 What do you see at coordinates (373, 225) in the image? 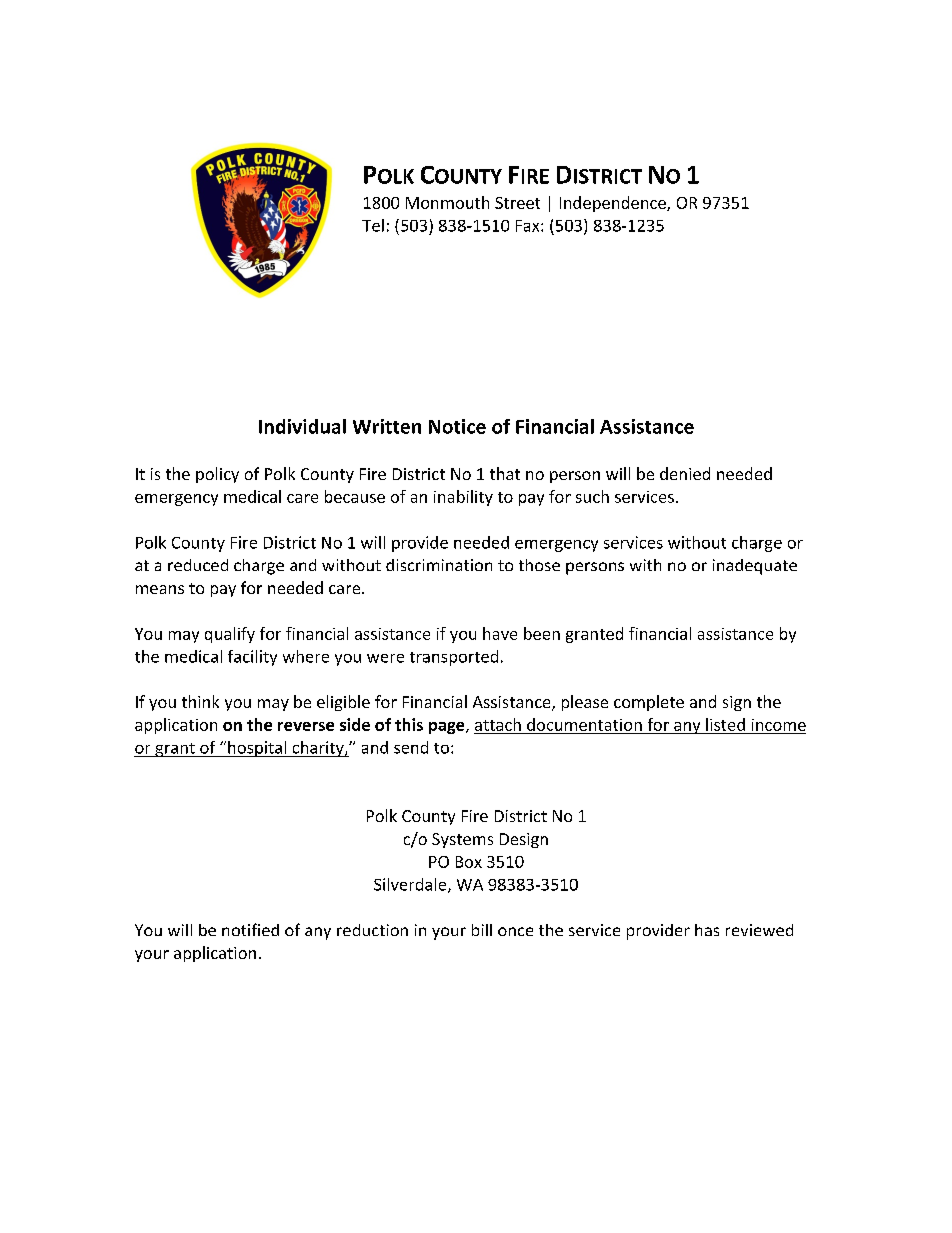
I see `Tel` at bounding box center [373, 225].
